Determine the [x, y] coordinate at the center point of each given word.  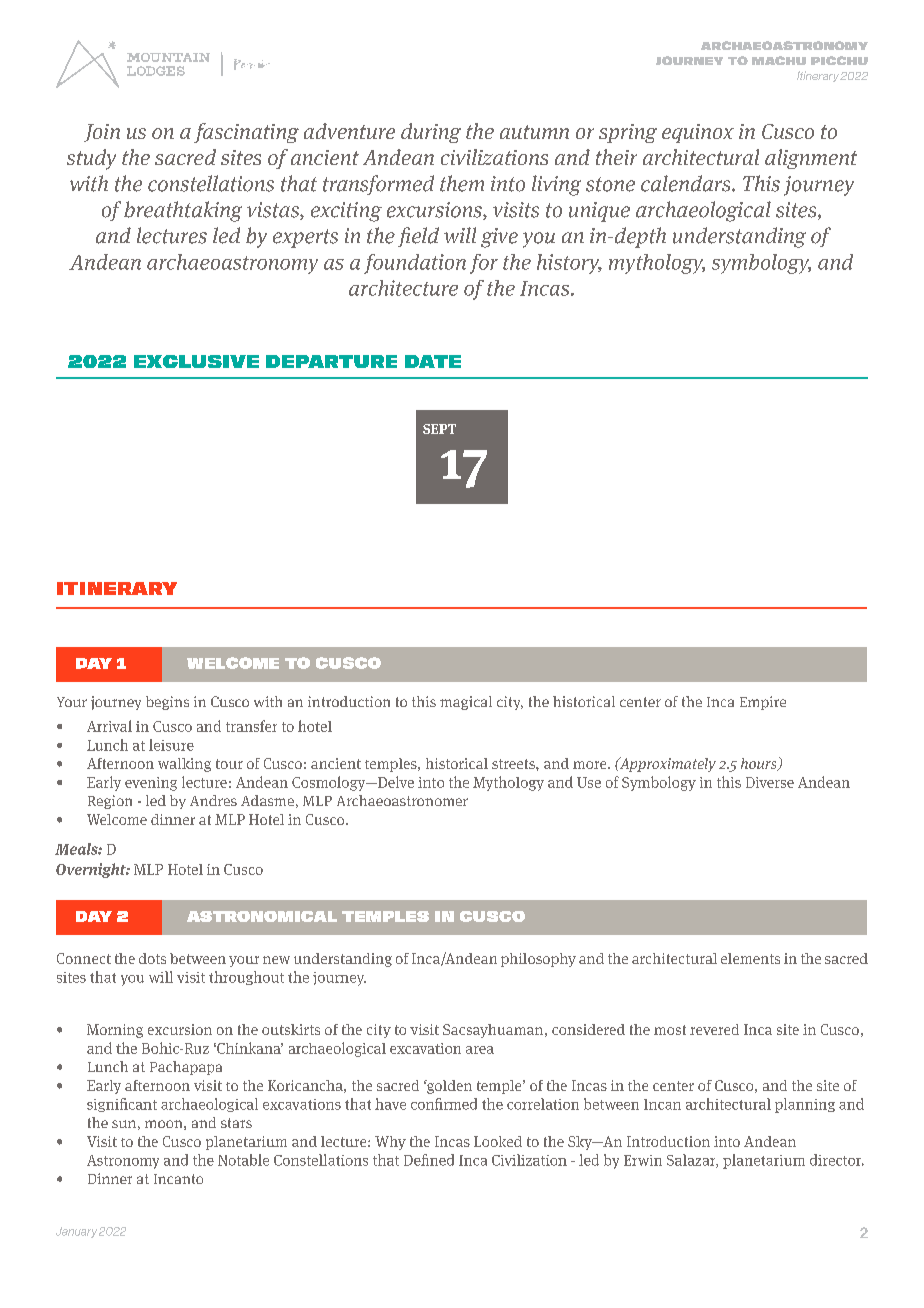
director [837, 1160]
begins [167, 703]
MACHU [779, 60]
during [431, 133]
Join [102, 133]
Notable [243, 1160]
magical [466, 703]
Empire [763, 703]
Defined [429, 1160]
